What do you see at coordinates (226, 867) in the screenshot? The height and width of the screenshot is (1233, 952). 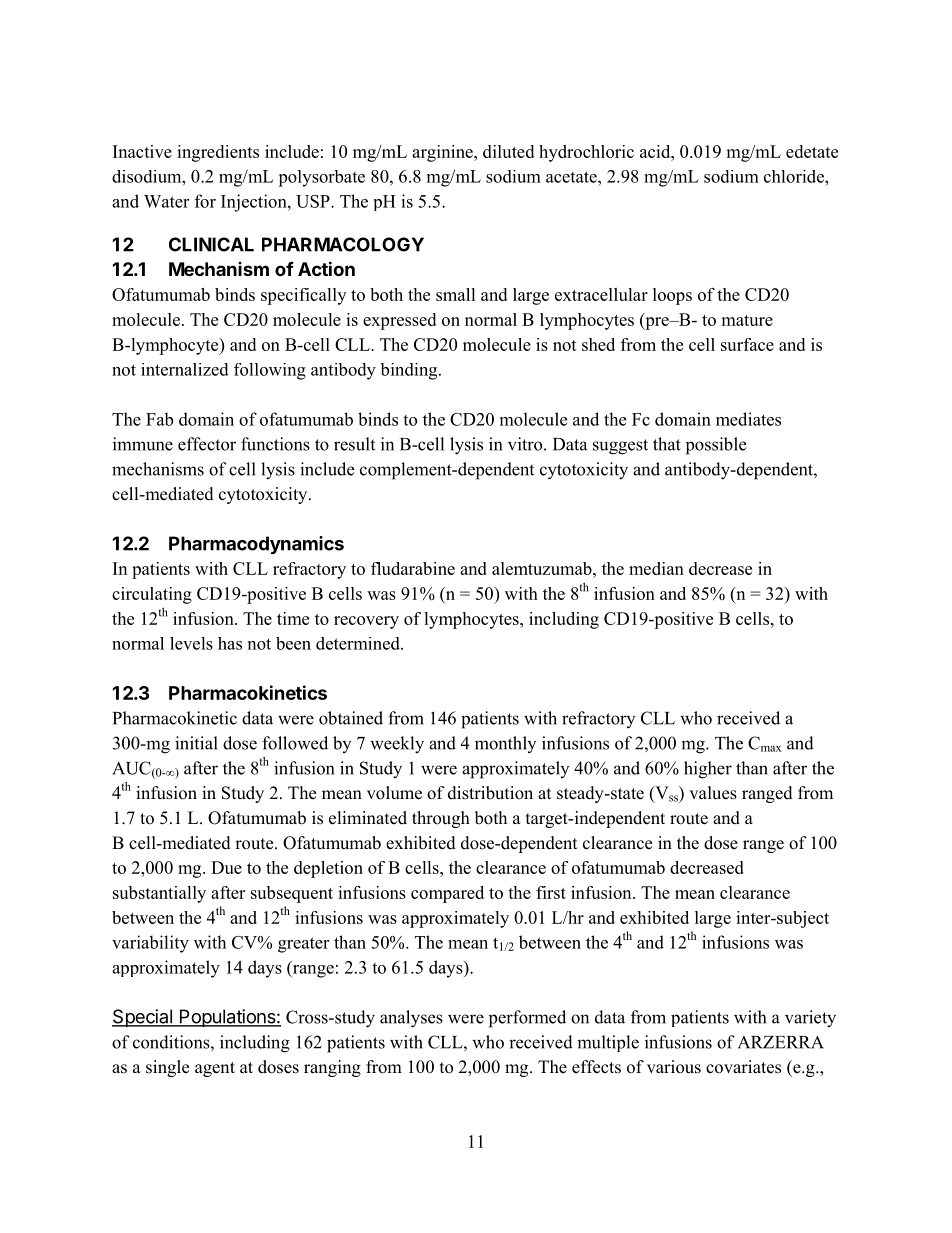 I see `Due` at bounding box center [226, 867].
